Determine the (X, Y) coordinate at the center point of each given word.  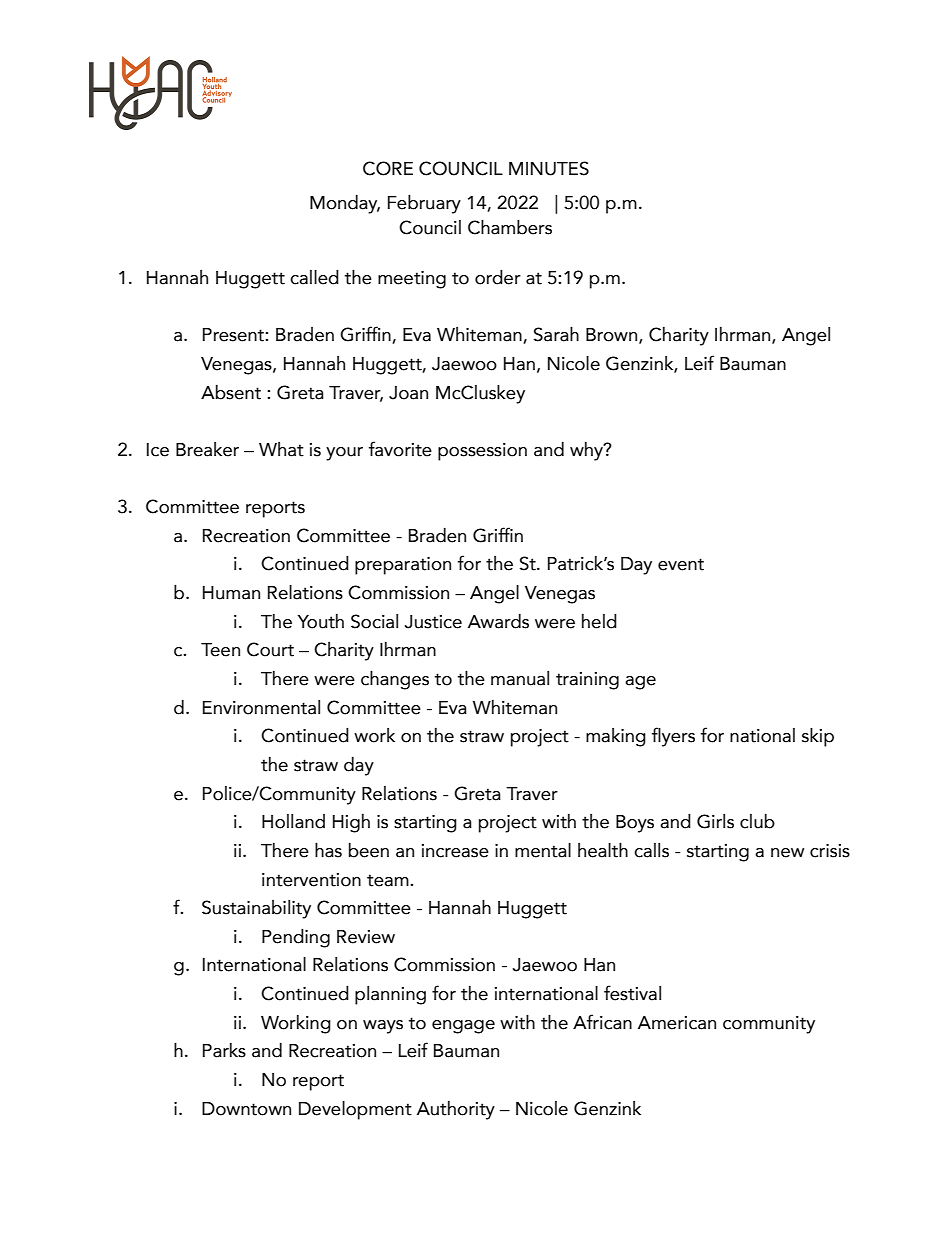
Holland (293, 821)
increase (455, 851)
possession (482, 452)
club (757, 821)
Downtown (246, 1109)
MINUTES (549, 168)
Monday (345, 204)
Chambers (510, 227)
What (281, 449)
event (681, 564)
